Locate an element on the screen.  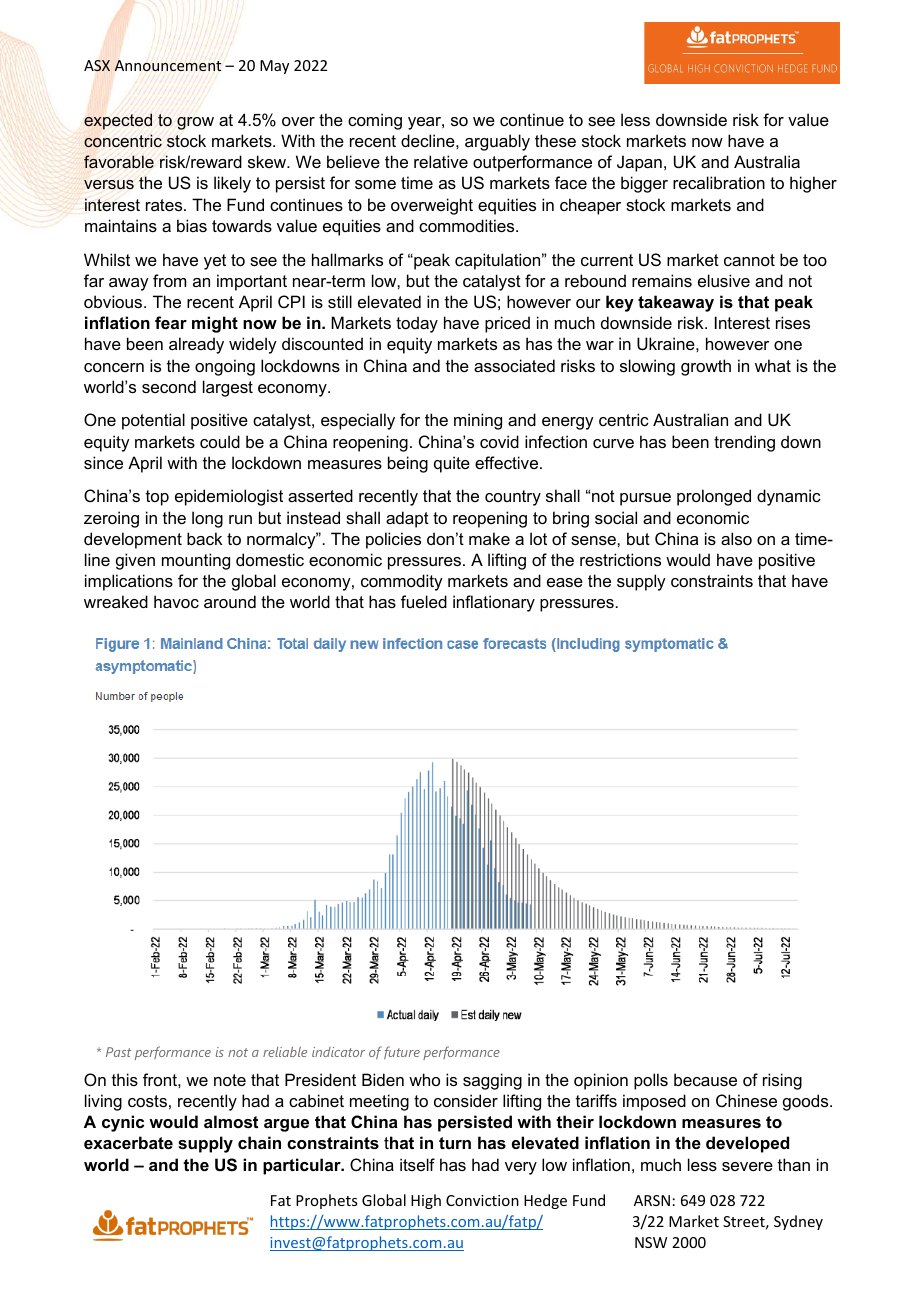
recalibration is located at coordinates (719, 182).
